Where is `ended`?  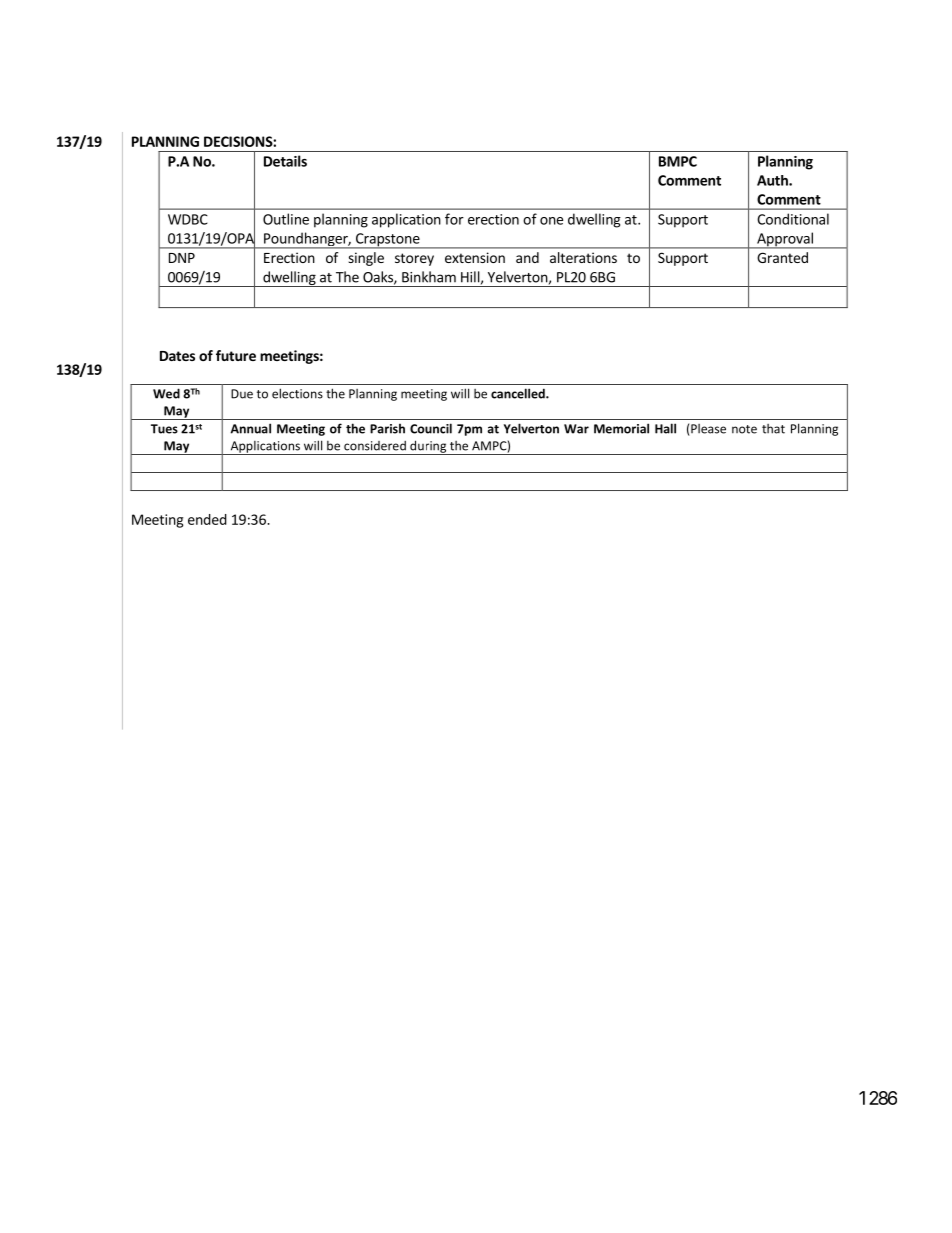 ended is located at coordinates (207, 519).
